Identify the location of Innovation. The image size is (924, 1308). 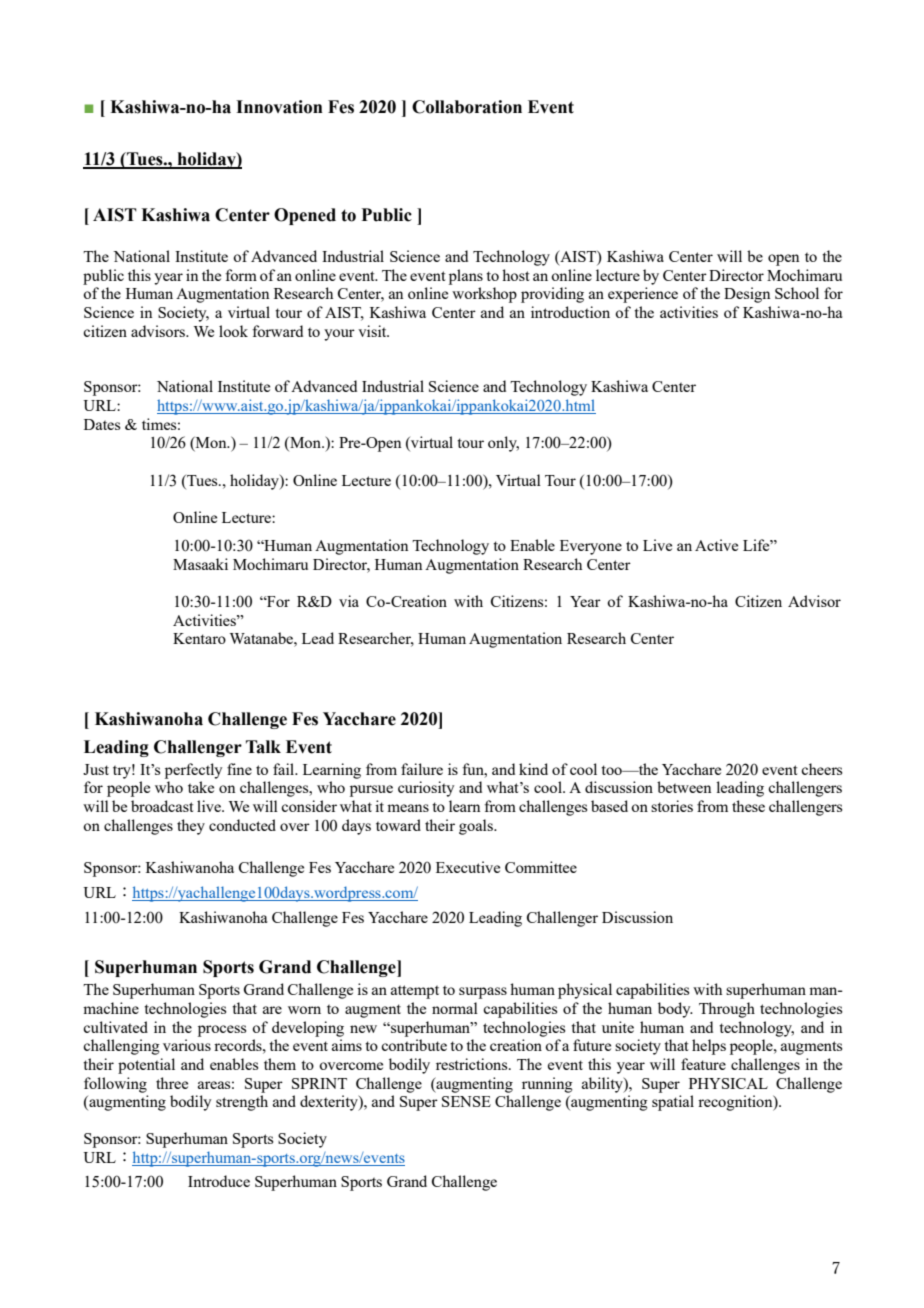
(279, 107).
